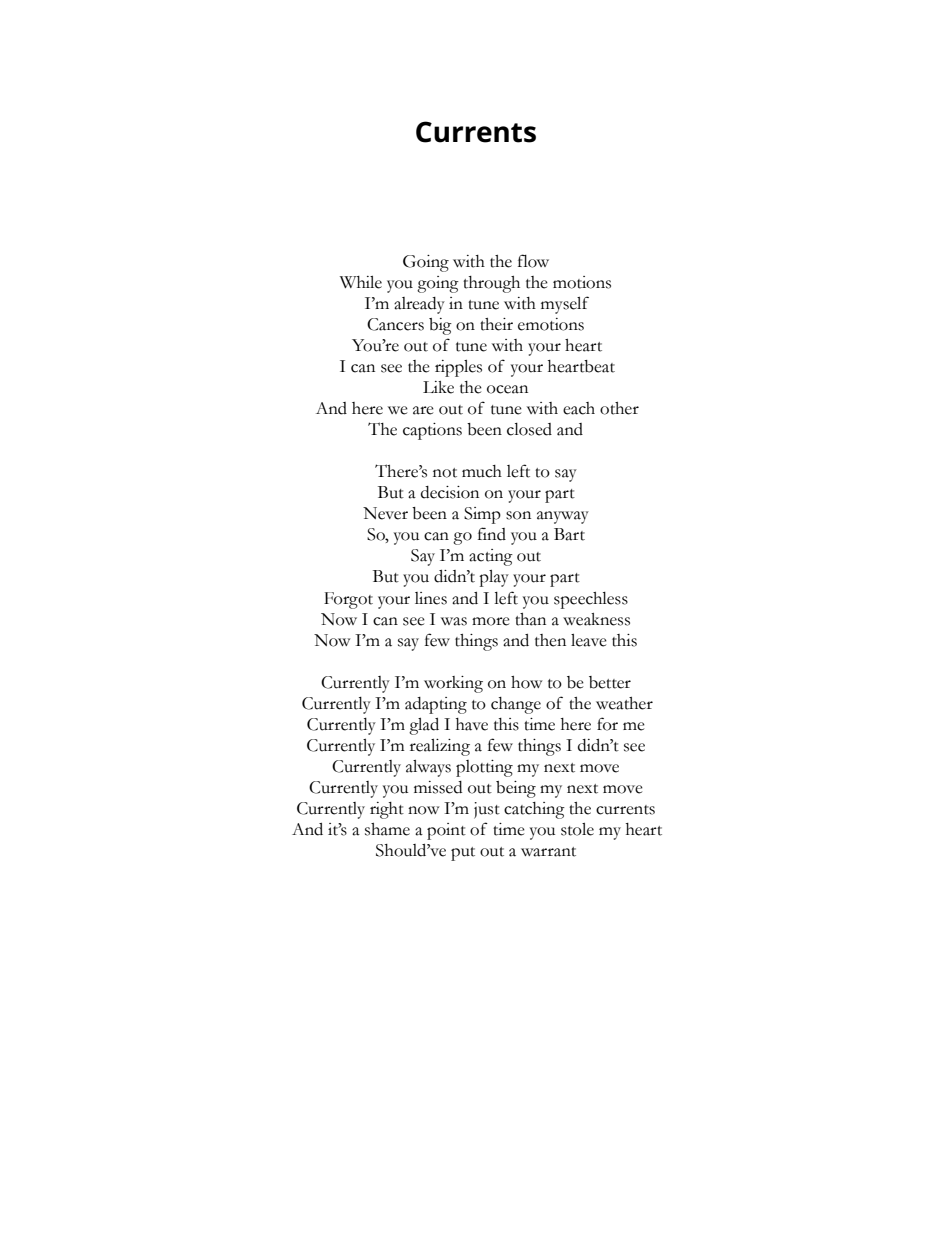 The height and width of the page is (1233, 952). What do you see at coordinates (385, 513) in the page?
I see `Never` at bounding box center [385, 513].
